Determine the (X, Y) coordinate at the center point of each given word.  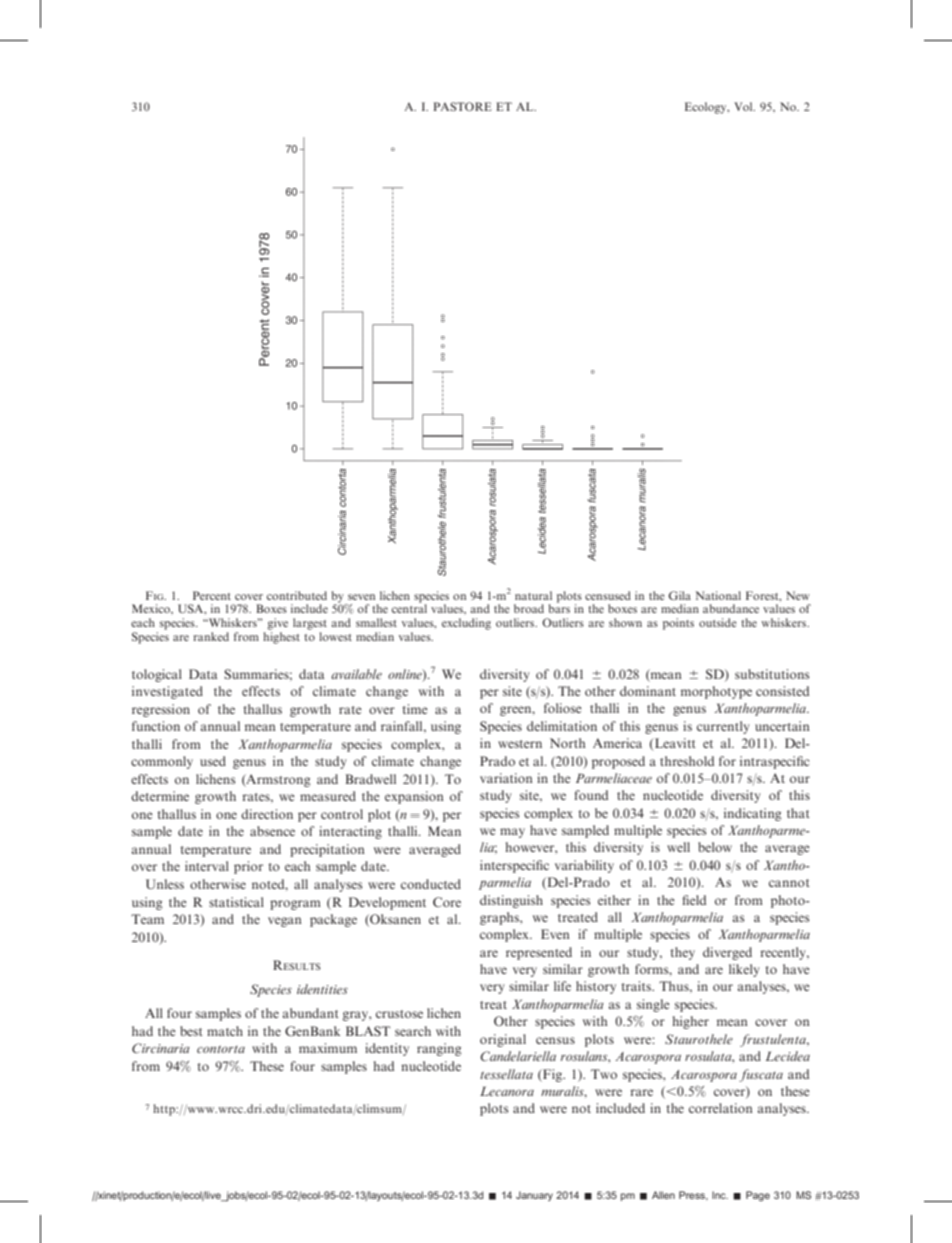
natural (533, 595)
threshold (687, 761)
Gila (680, 595)
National (718, 595)
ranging (439, 1049)
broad (529, 608)
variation (506, 778)
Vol (744, 106)
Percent (212, 595)
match (225, 1031)
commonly (162, 762)
